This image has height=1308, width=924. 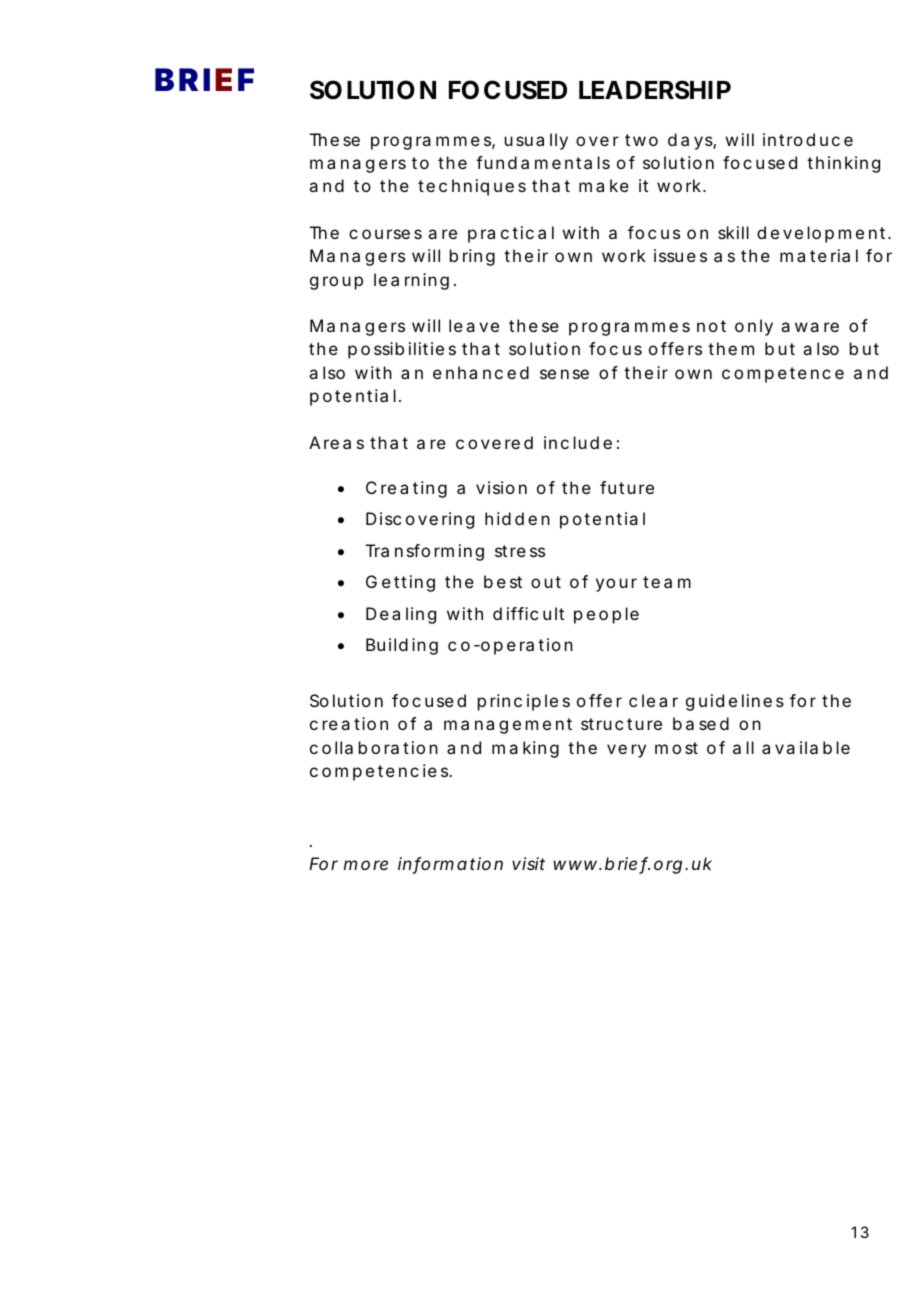 What do you see at coordinates (366, 865) in the image?
I see `more` at bounding box center [366, 865].
